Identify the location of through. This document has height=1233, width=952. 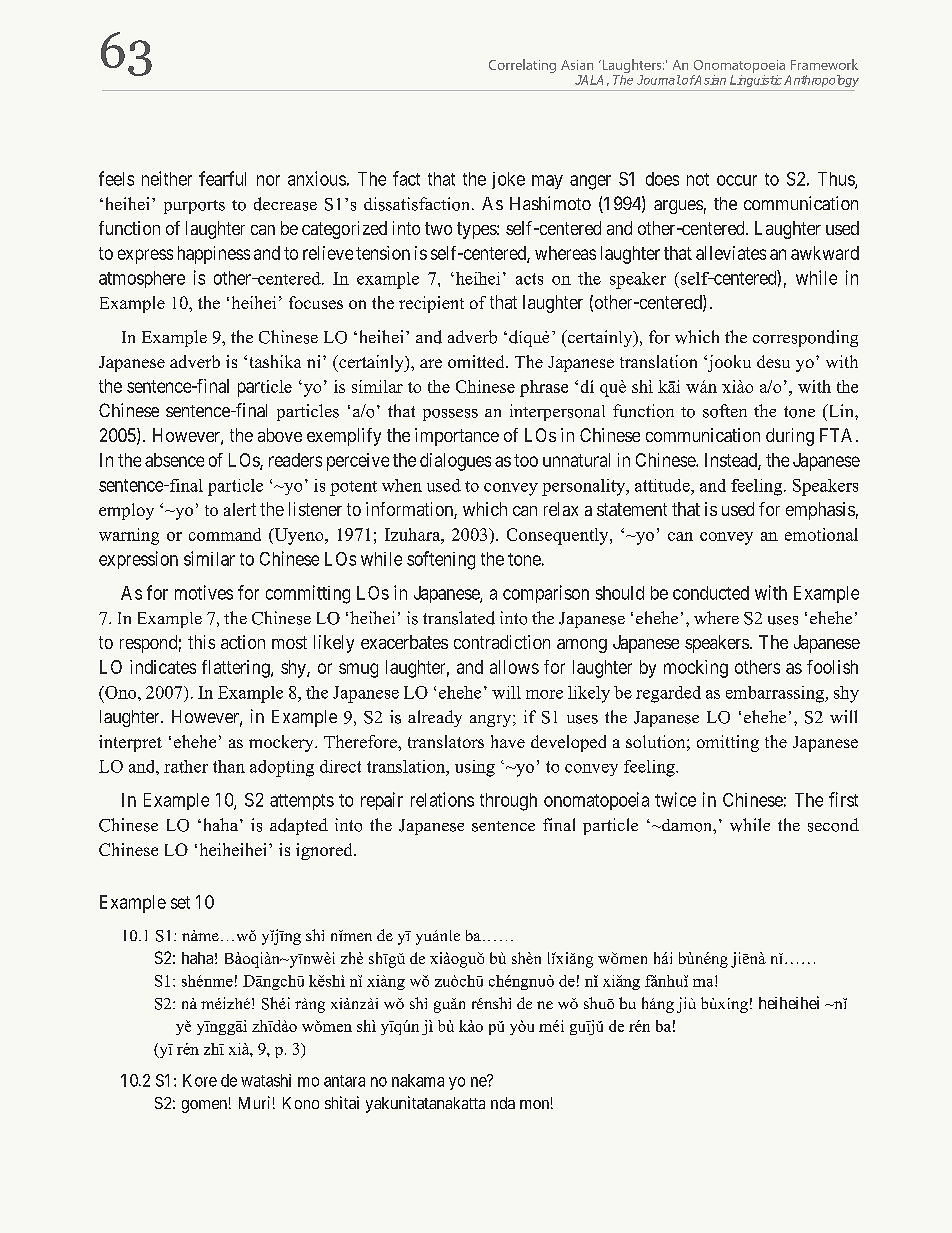
(508, 802).
